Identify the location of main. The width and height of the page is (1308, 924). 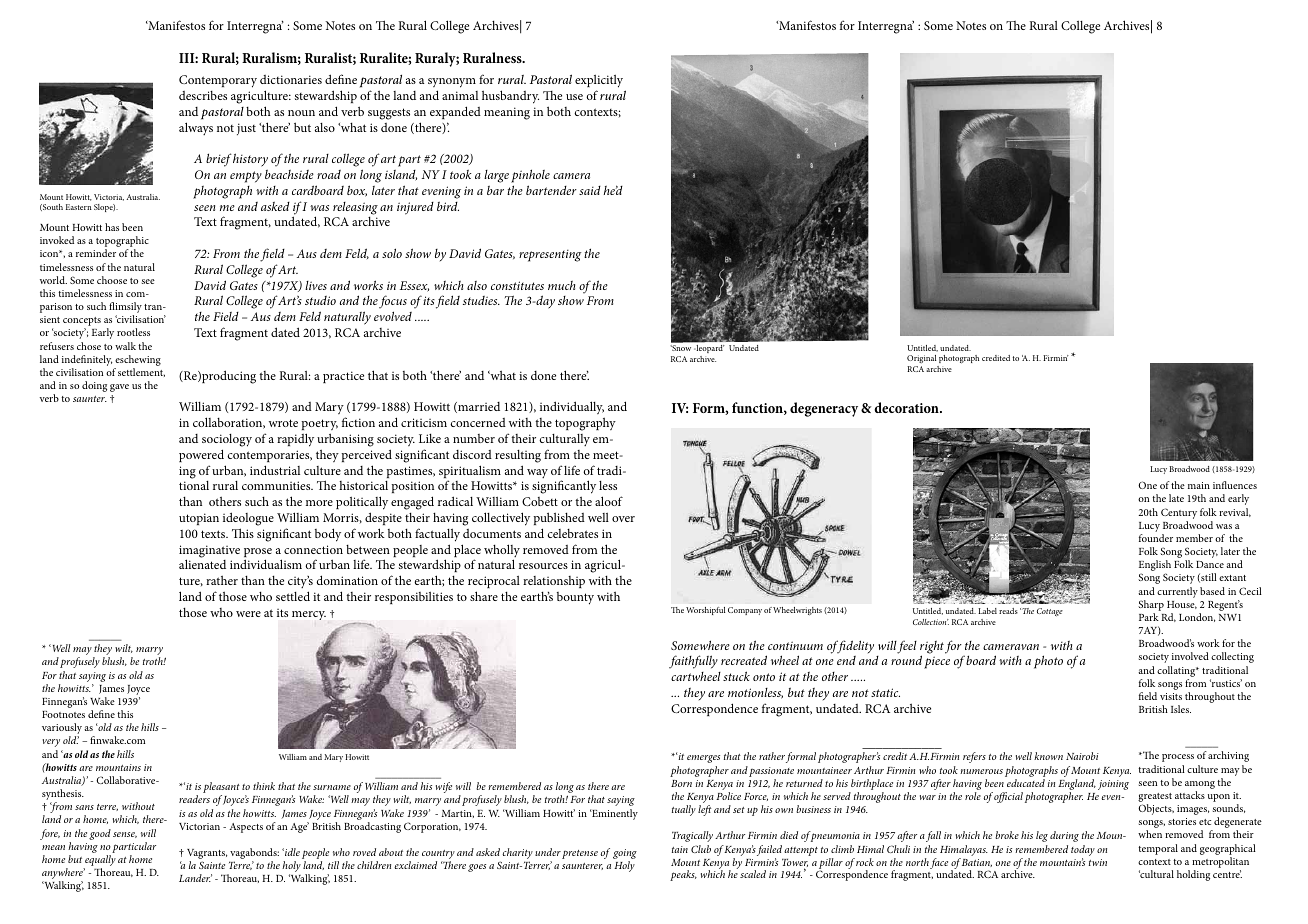
(1199, 485).
